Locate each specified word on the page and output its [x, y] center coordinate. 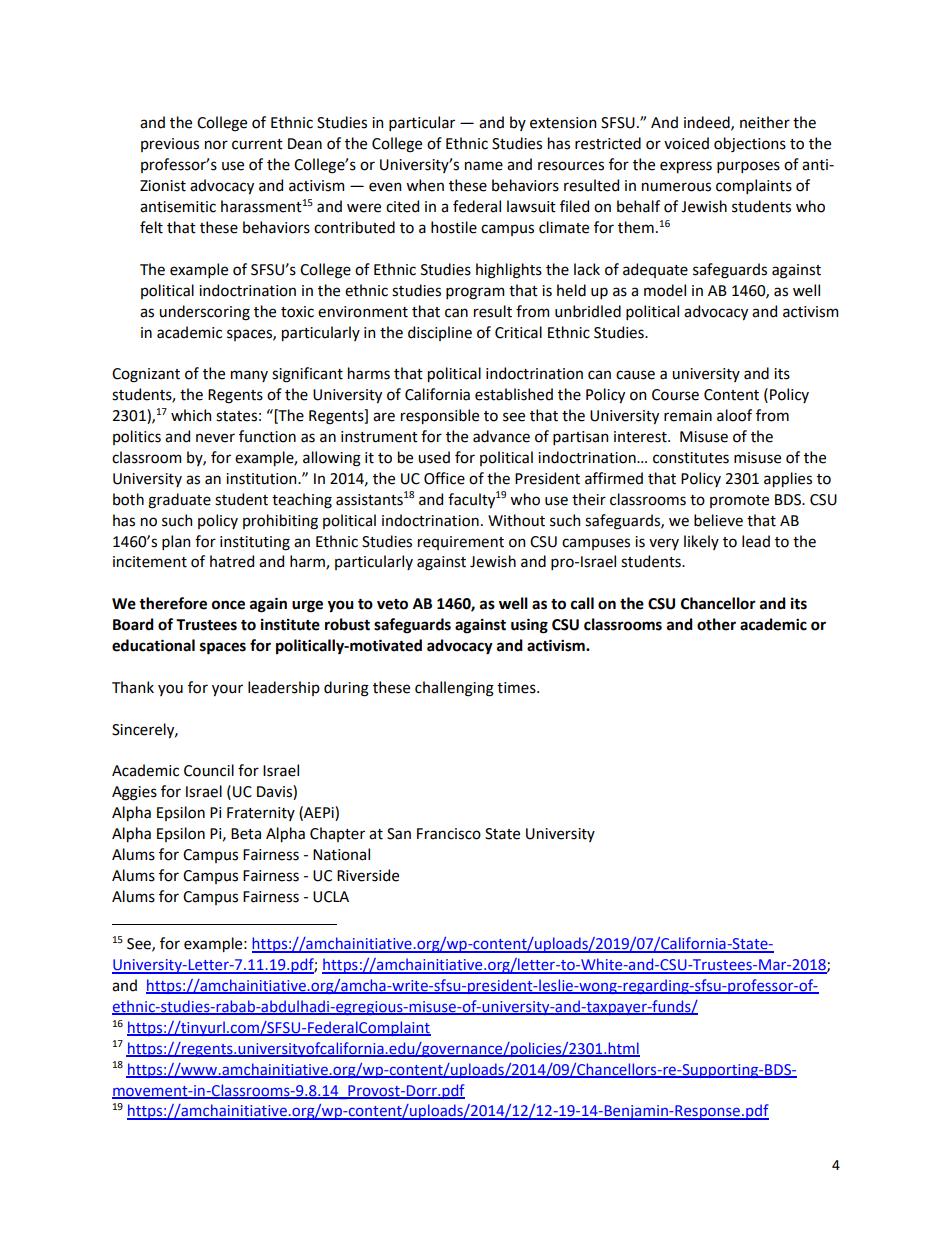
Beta [246, 834]
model [665, 290]
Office [444, 478]
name [484, 166]
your [227, 690]
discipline [440, 333]
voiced [686, 143]
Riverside [368, 875]
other [716, 624]
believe [718, 520]
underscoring [204, 313]
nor [216, 145]
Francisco [449, 834]
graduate [179, 501]
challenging [454, 689]
